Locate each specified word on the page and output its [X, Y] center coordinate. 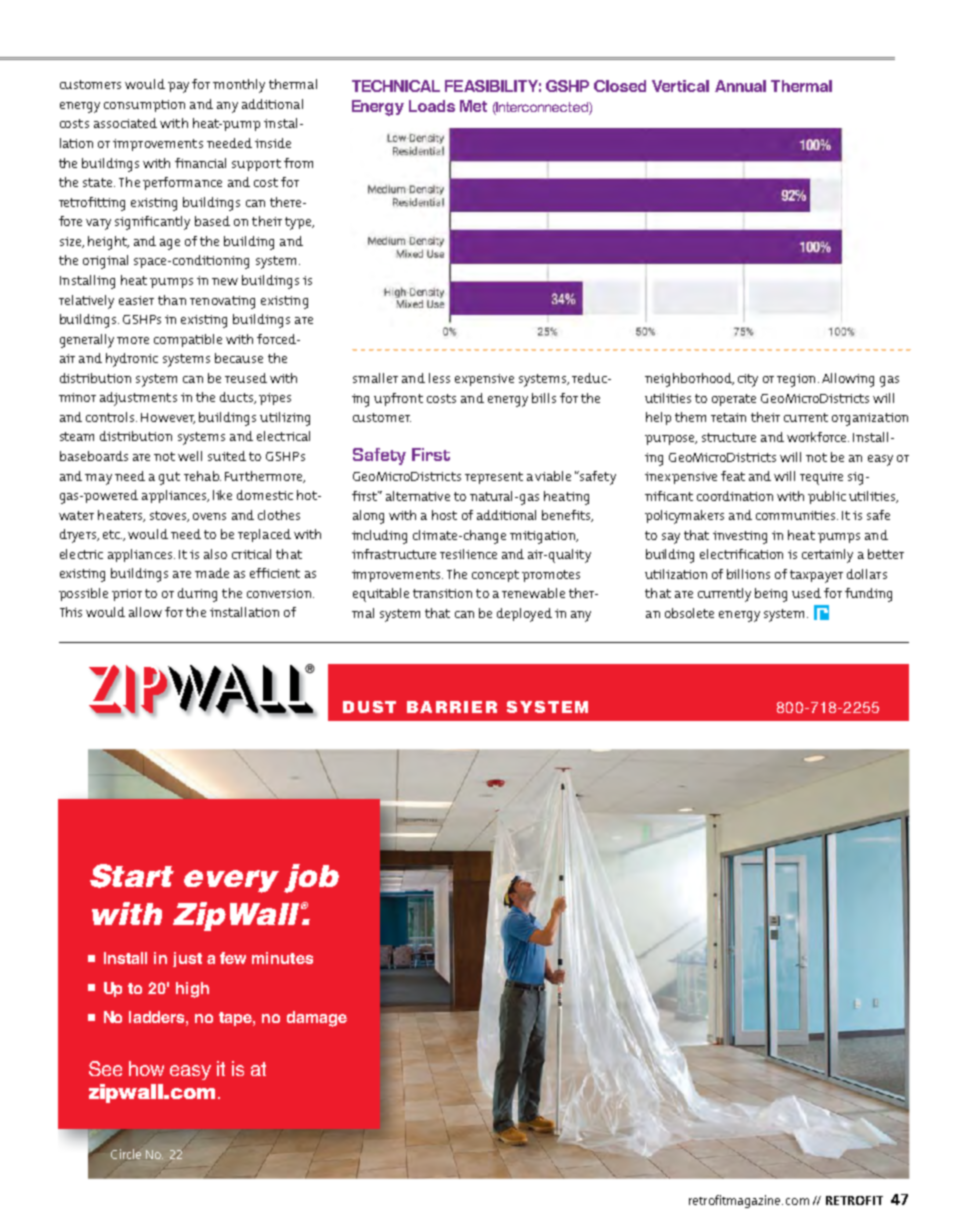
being [771, 595]
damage [317, 1019]
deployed [524, 615]
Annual [740, 86]
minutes [282, 958]
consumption [144, 106]
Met [473, 106]
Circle [126, 1155]
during [197, 595]
